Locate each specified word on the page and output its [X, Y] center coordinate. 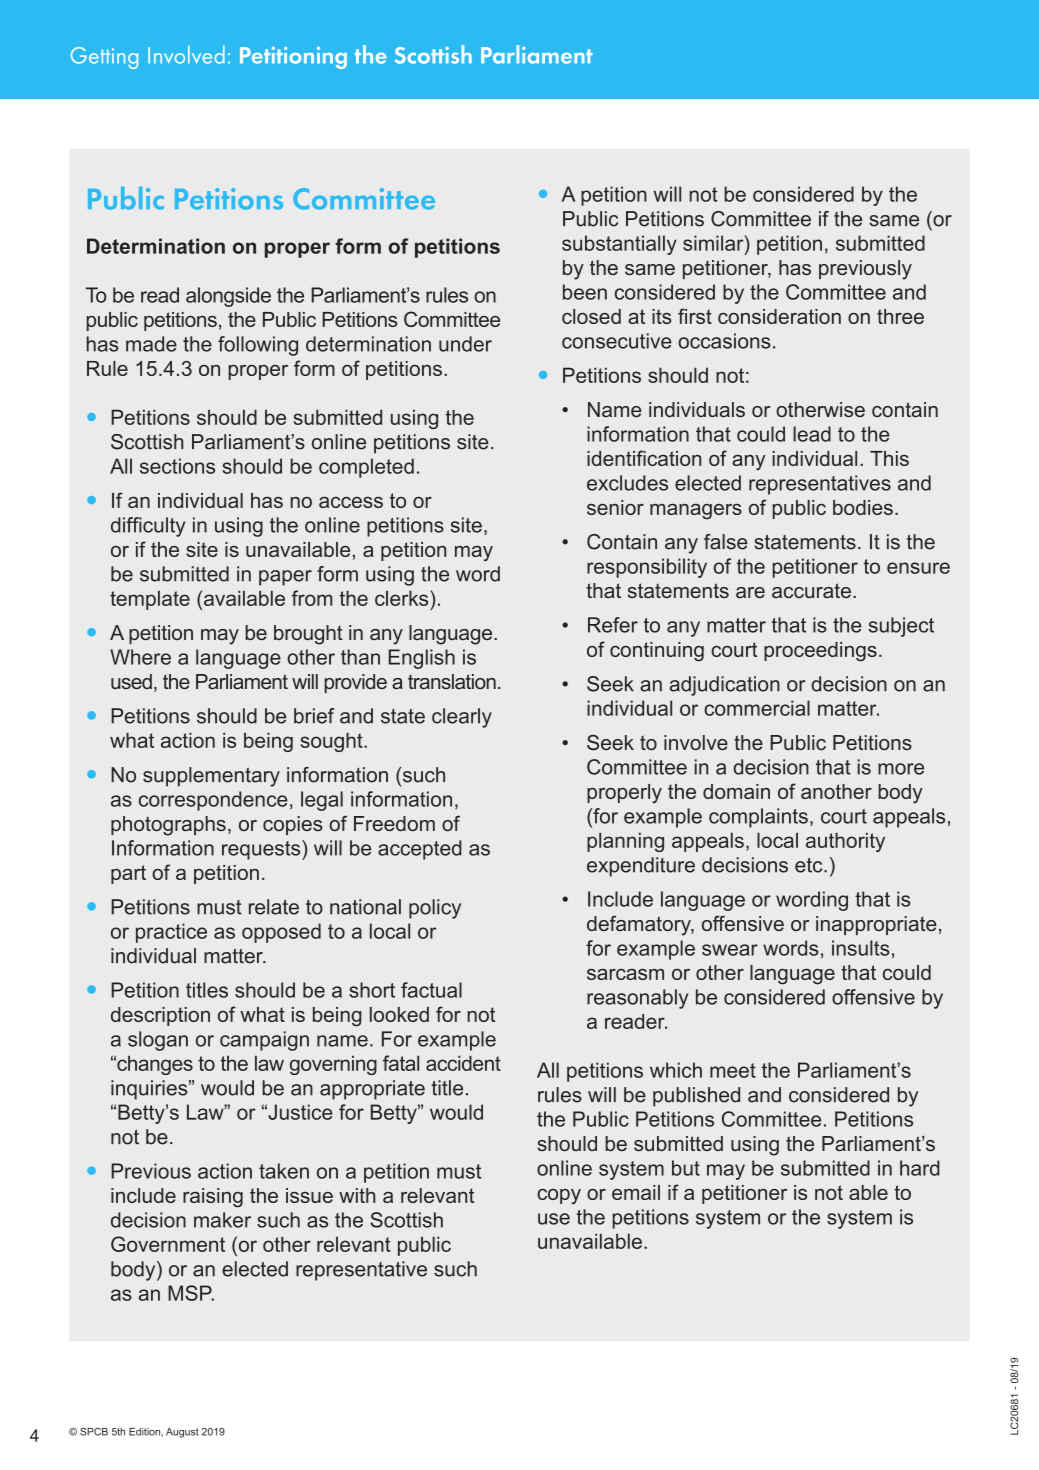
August [182, 1433]
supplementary [211, 777]
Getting [104, 58]
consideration [779, 316]
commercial [757, 708]
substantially [619, 245]
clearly [462, 718]
